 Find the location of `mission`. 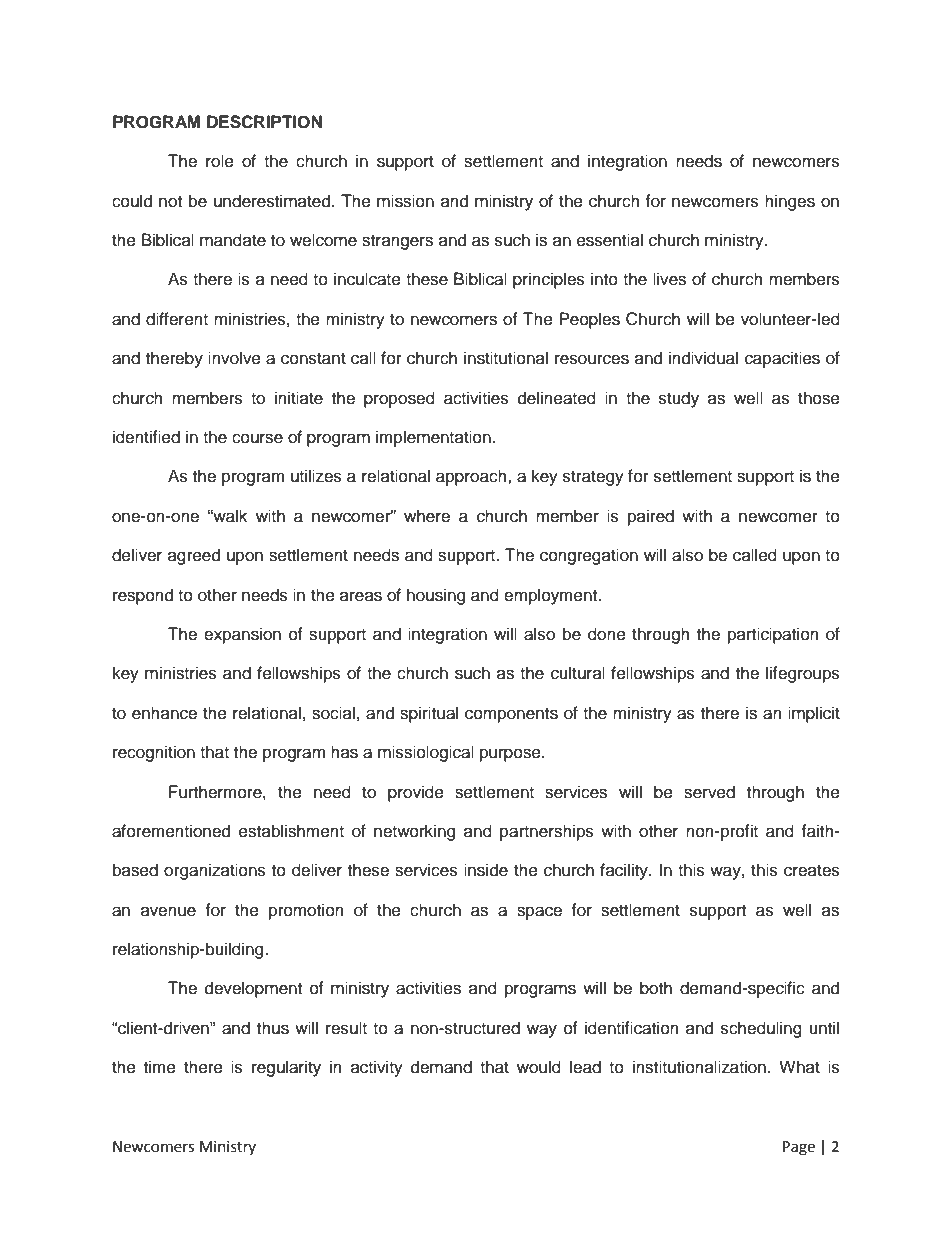

mission is located at coordinates (405, 201).
